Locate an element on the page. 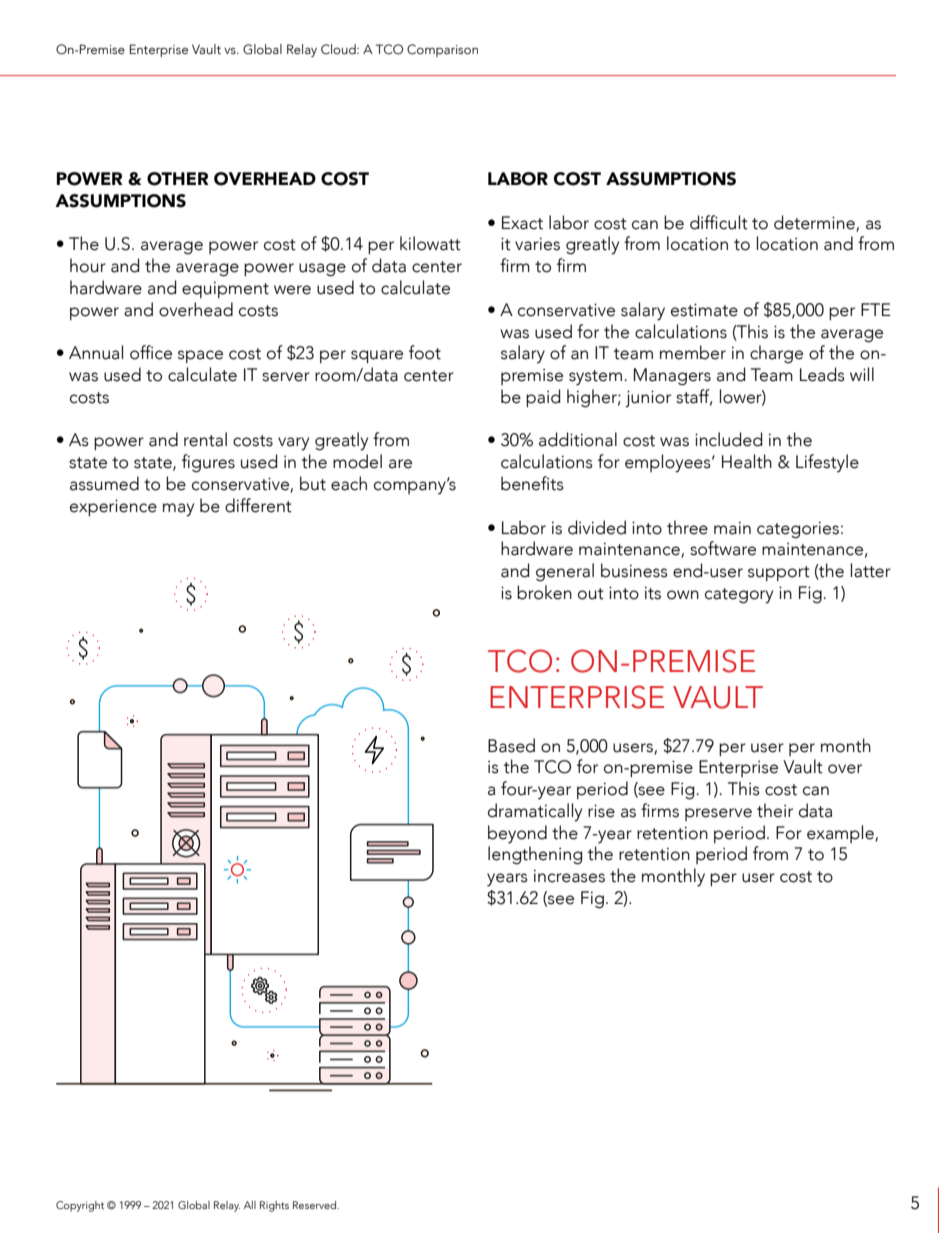 The image size is (952, 1233). Copyright is located at coordinates (80, 1206).
